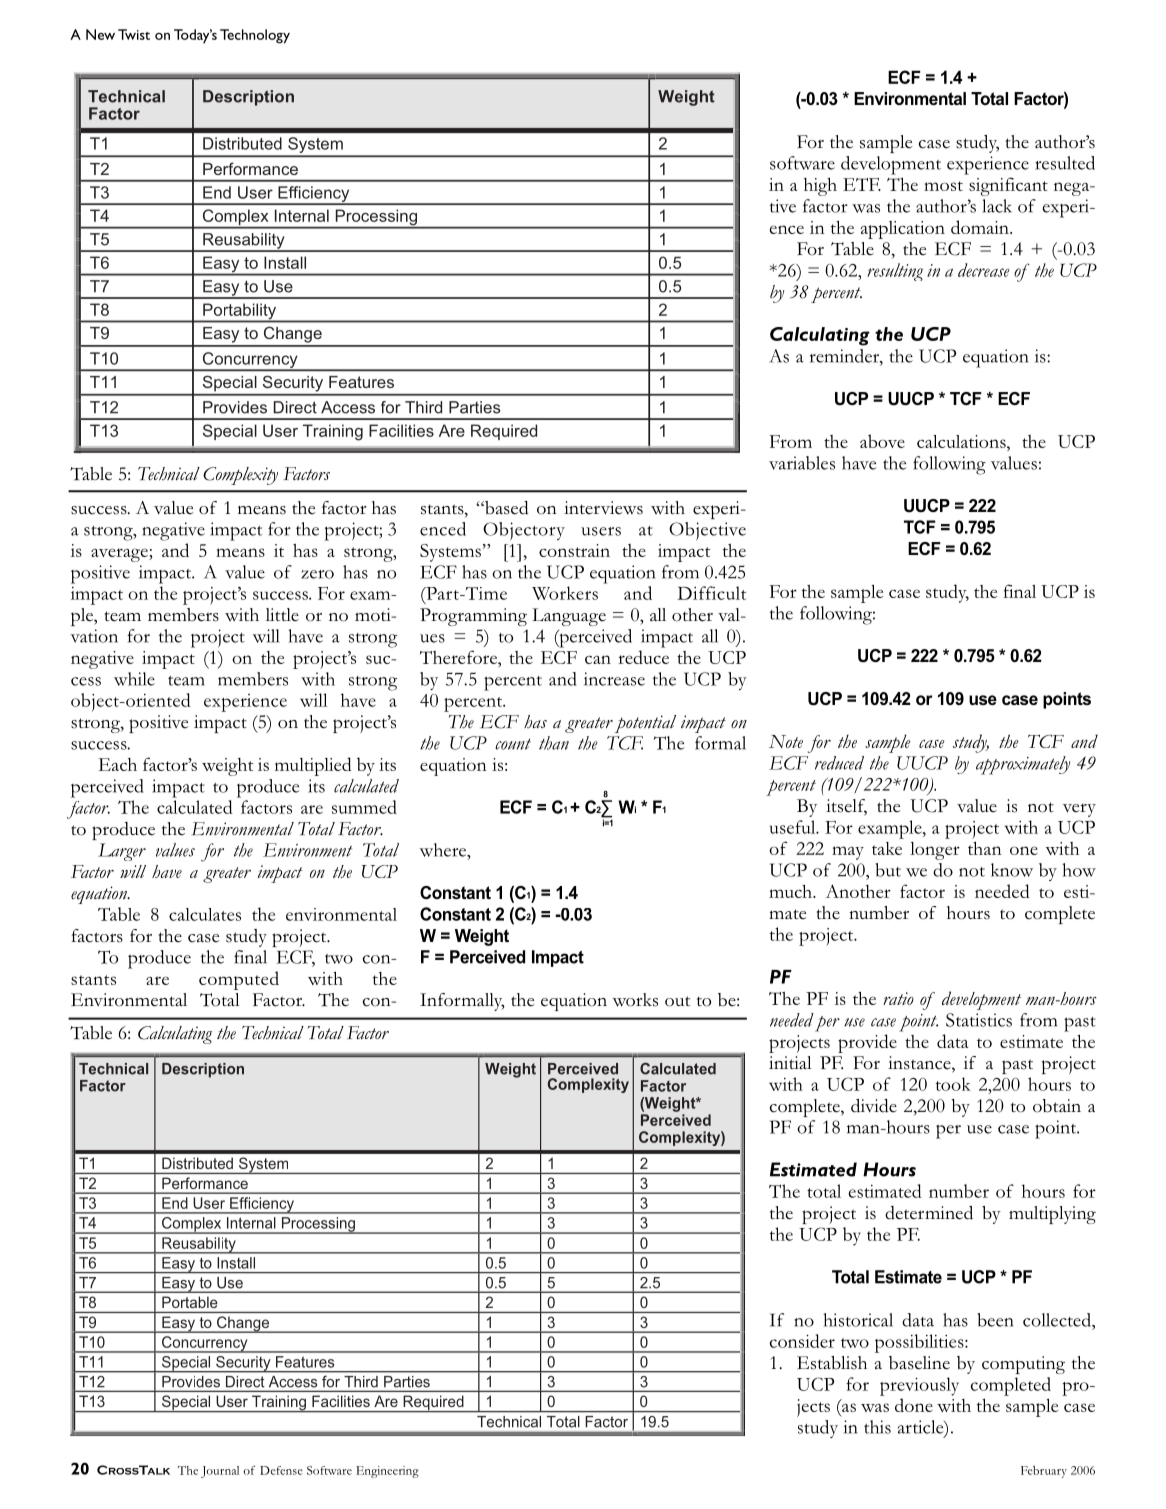 The image size is (1166, 1509). Describe the element at coordinates (882, 441) in the screenshot. I see `above` at that location.
